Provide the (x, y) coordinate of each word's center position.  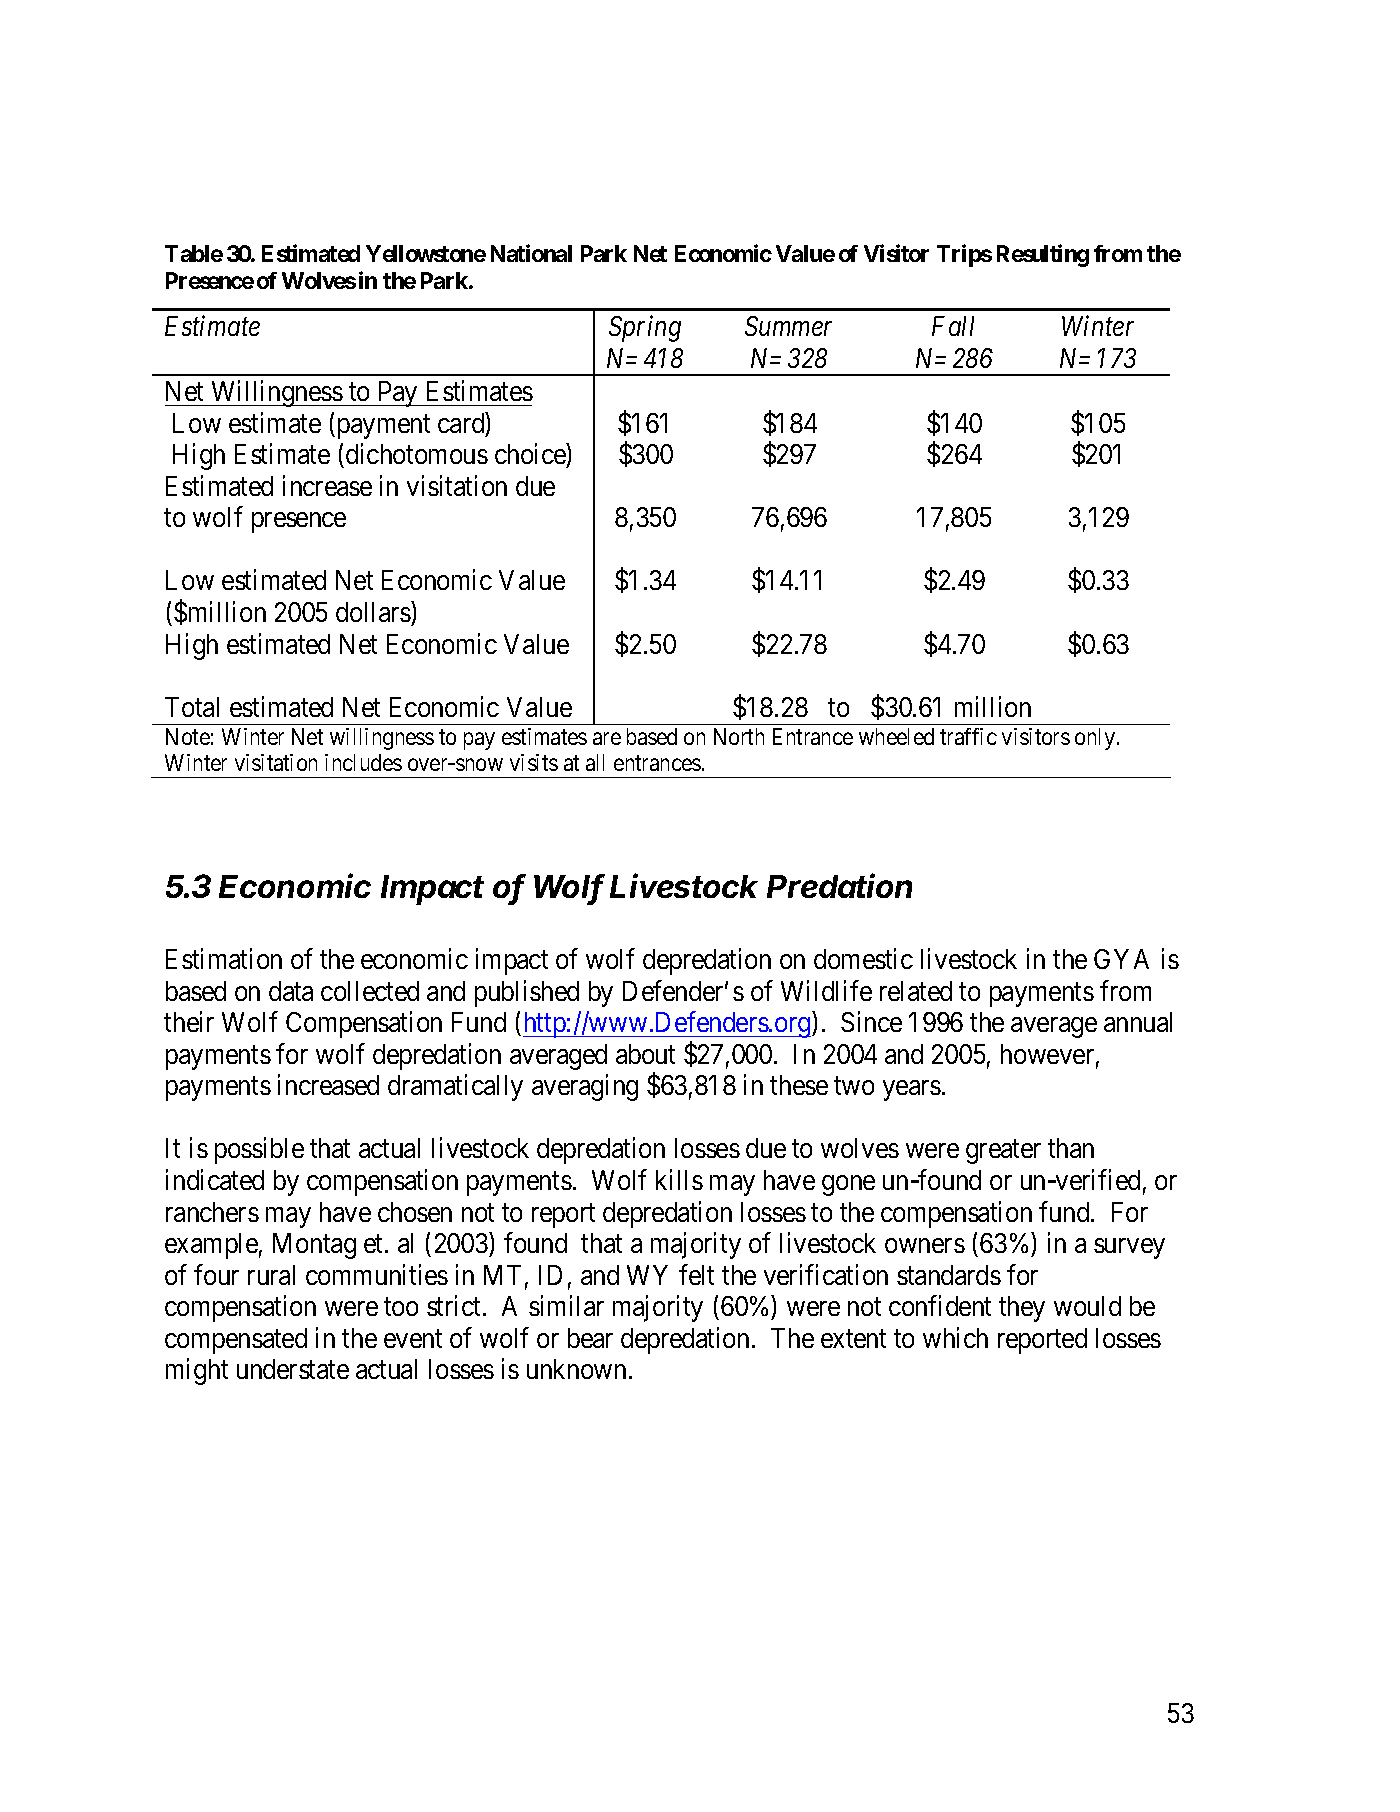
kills (679, 1179)
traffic (968, 736)
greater (1003, 1152)
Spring (645, 329)
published (527, 993)
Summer (788, 326)
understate (293, 1369)
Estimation (224, 958)
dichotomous (417, 453)
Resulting (1043, 256)
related (916, 991)
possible (259, 1151)
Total (192, 707)
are (607, 739)
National (531, 253)
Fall (953, 326)
